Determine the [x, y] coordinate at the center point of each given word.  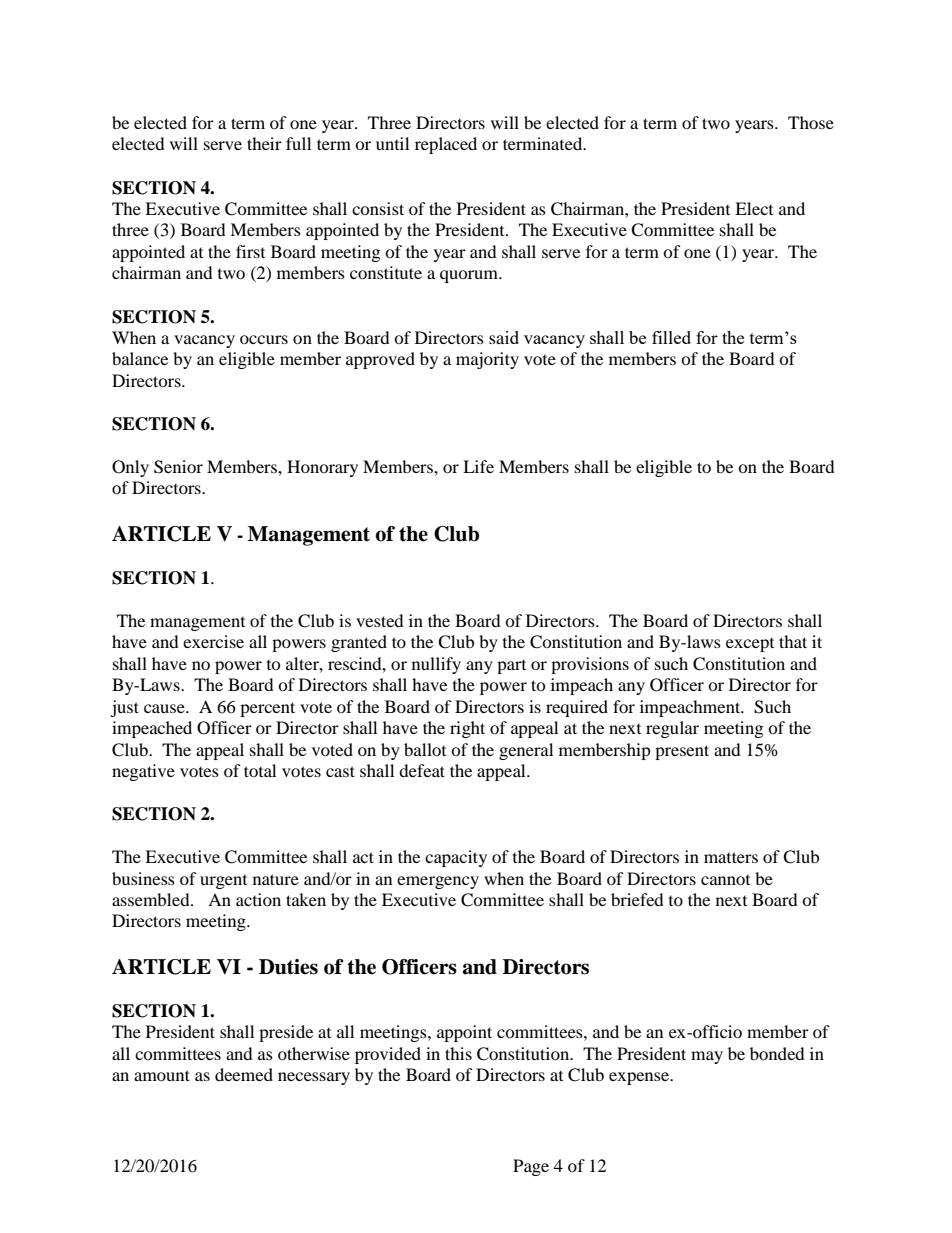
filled [671, 337]
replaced [446, 145]
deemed [244, 1074]
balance [140, 358]
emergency [438, 882]
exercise [213, 641]
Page [531, 1167]
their [264, 143]
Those [811, 122]
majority [487, 360]
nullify [436, 665]
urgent [223, 882]
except [750, 645]
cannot [725, 880]
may [707, 1057]
